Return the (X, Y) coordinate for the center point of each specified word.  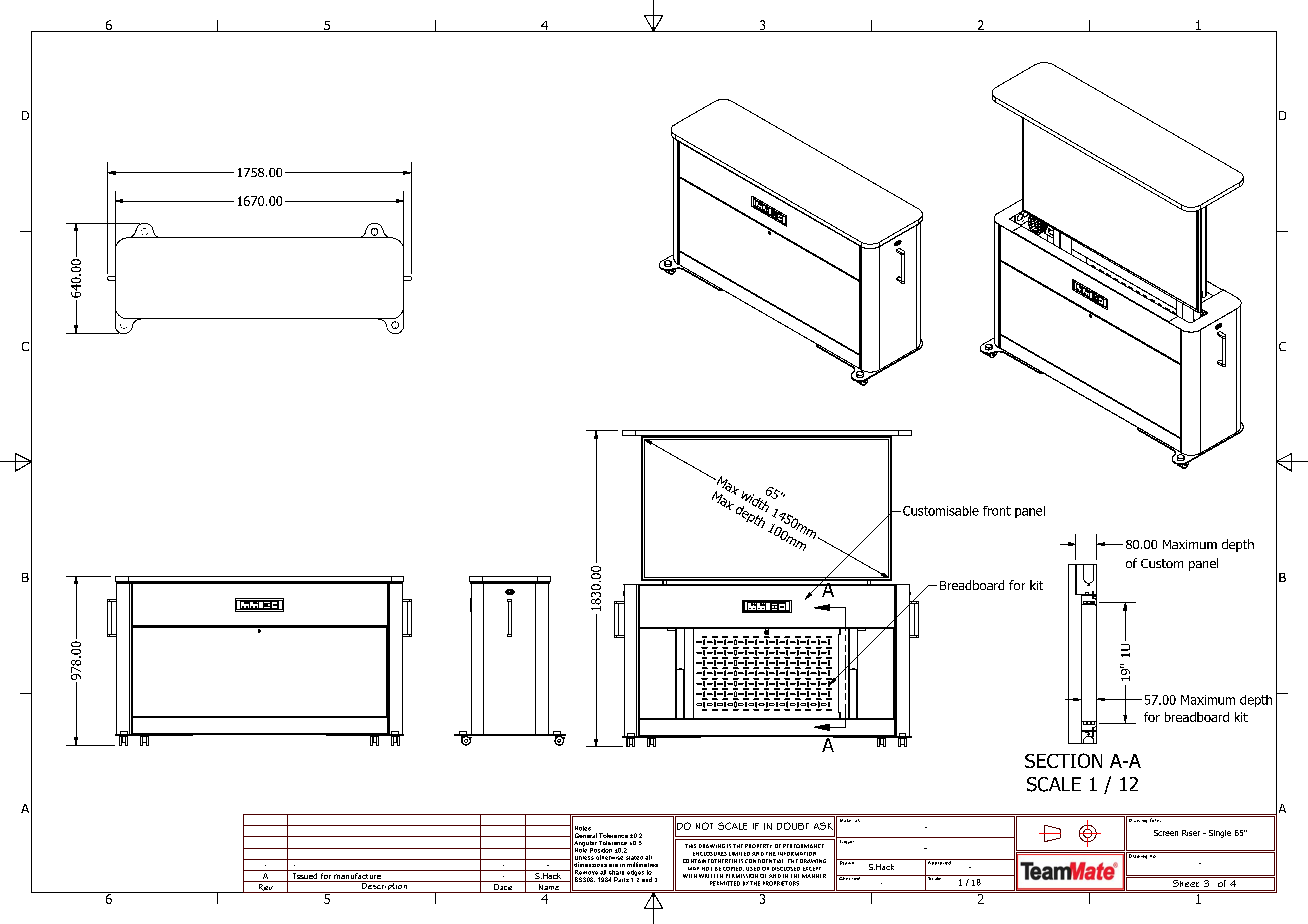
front (997, 511)
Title (1155, 819)
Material (849, 819)
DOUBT (793, 826)
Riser (1191, 833)
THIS (690, 846)
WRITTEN (711, 876)
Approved (939, 862)
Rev (265, 888)
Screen (1166, 833)
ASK (824, 826)
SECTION (1063, 760)
